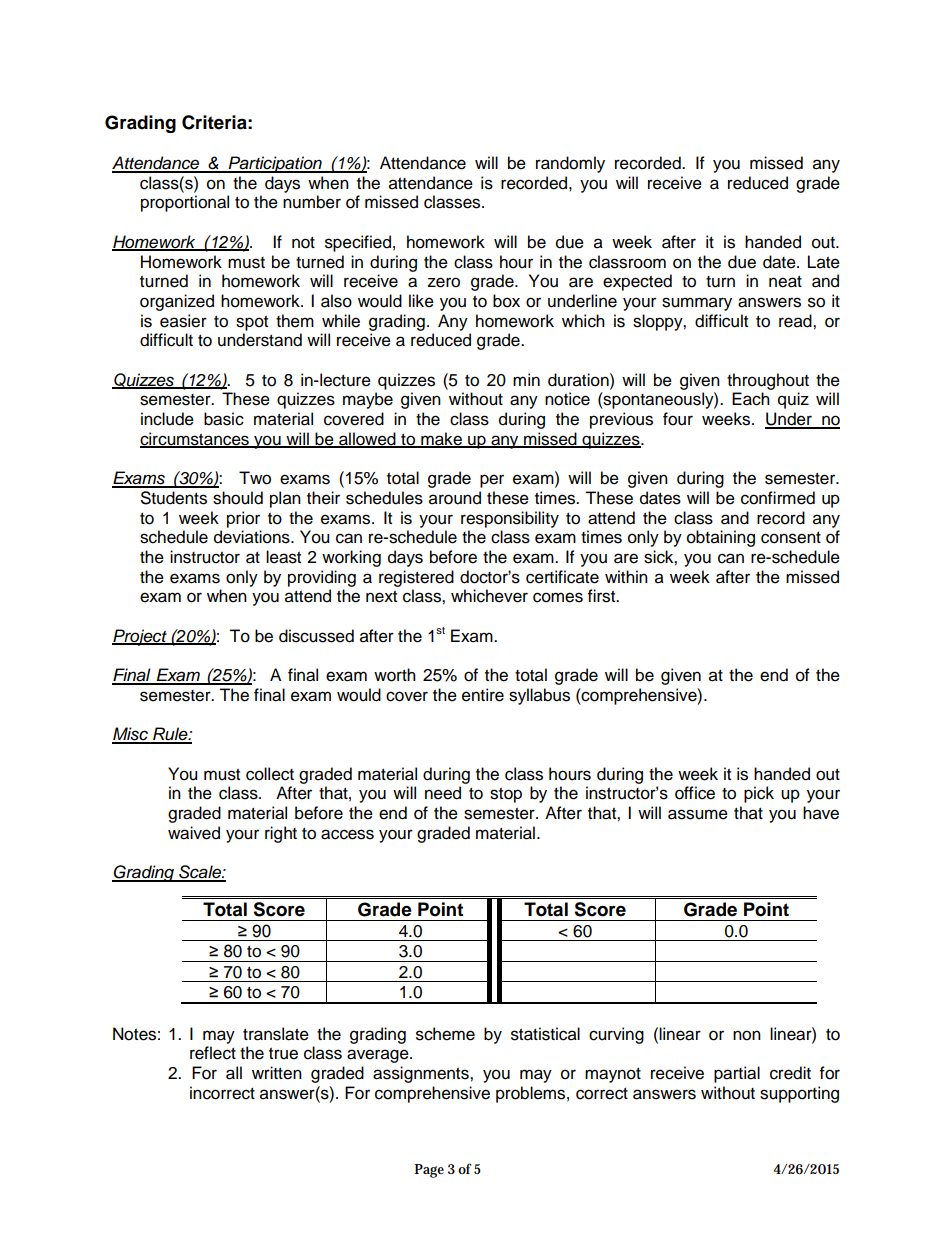  Describe the element at coordinates (603, 596) in the screenshot. I see `first` at that location.
